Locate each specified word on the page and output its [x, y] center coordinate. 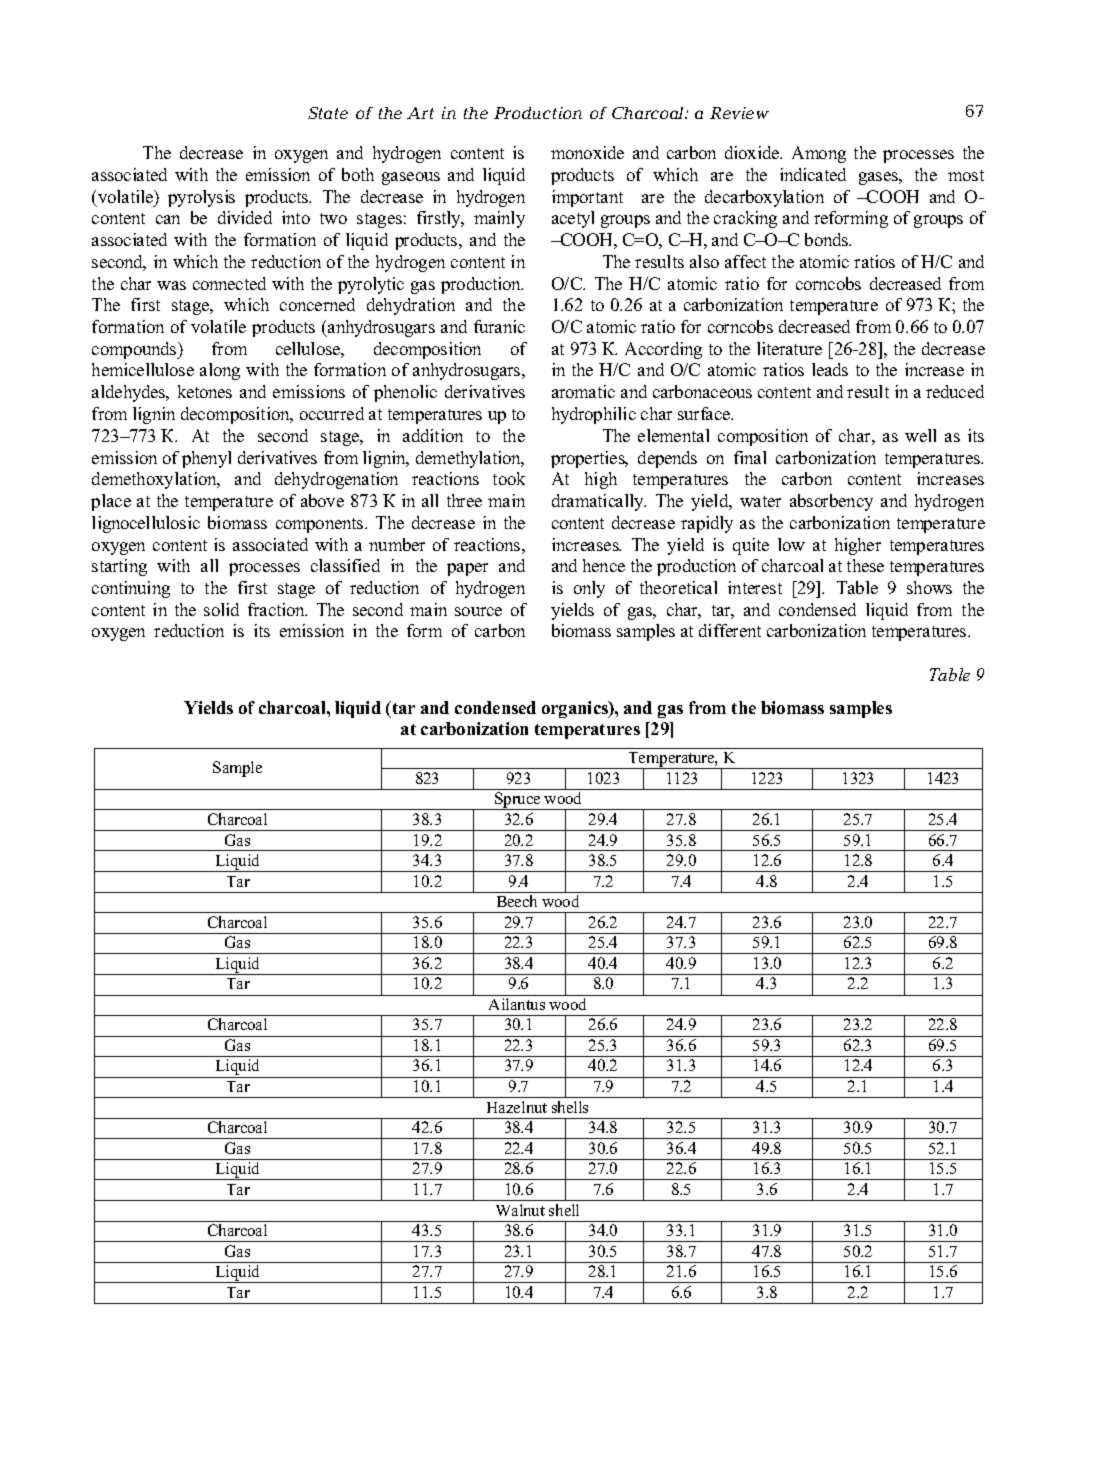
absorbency [831, 502]
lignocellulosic [146, 524]
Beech [517, 901]
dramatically [599, 502]
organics [576, 709]
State [328, 113]
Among [819, 154]
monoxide [587, 152]
